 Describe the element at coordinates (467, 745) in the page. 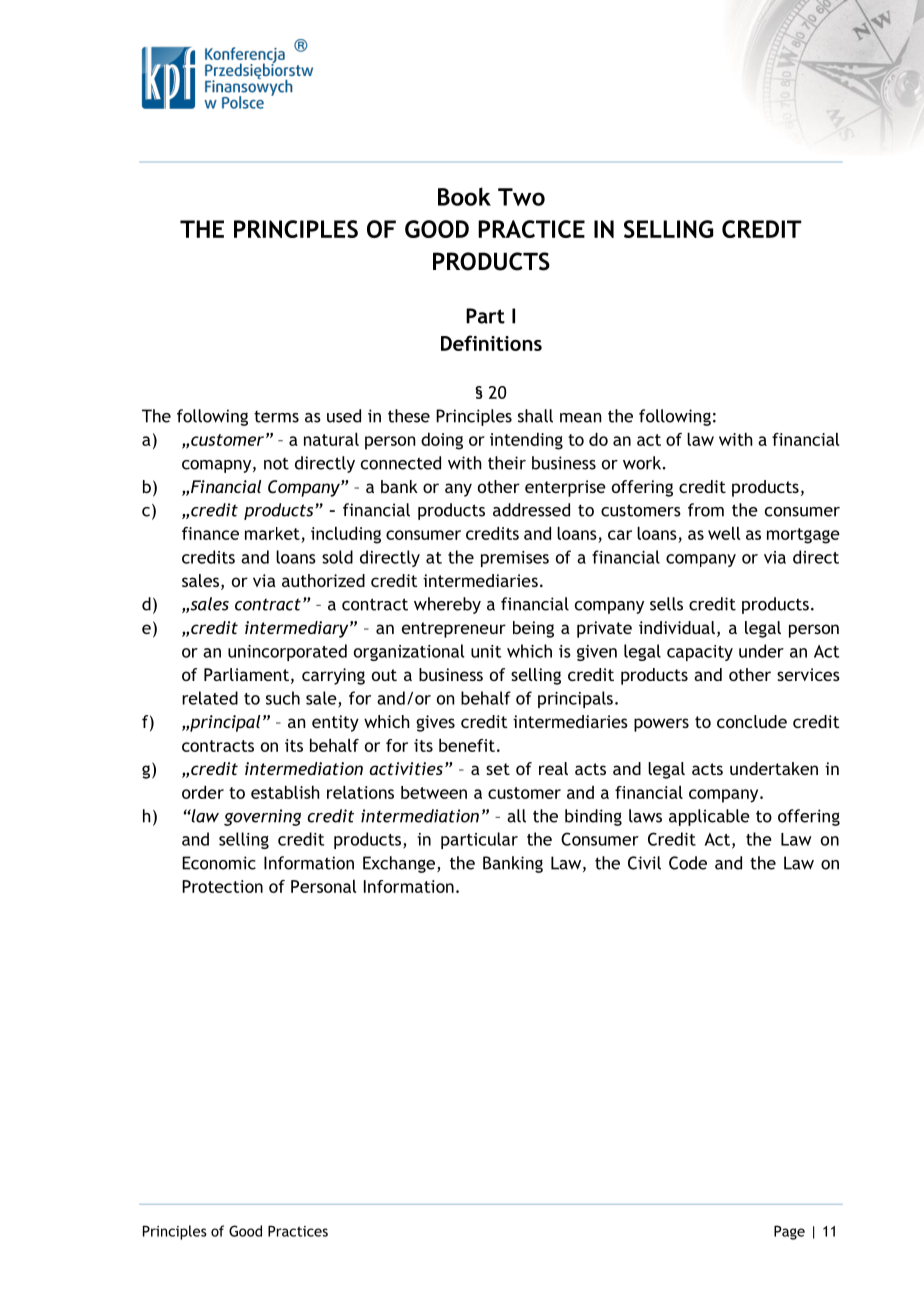

I see `benefit` at that location.
